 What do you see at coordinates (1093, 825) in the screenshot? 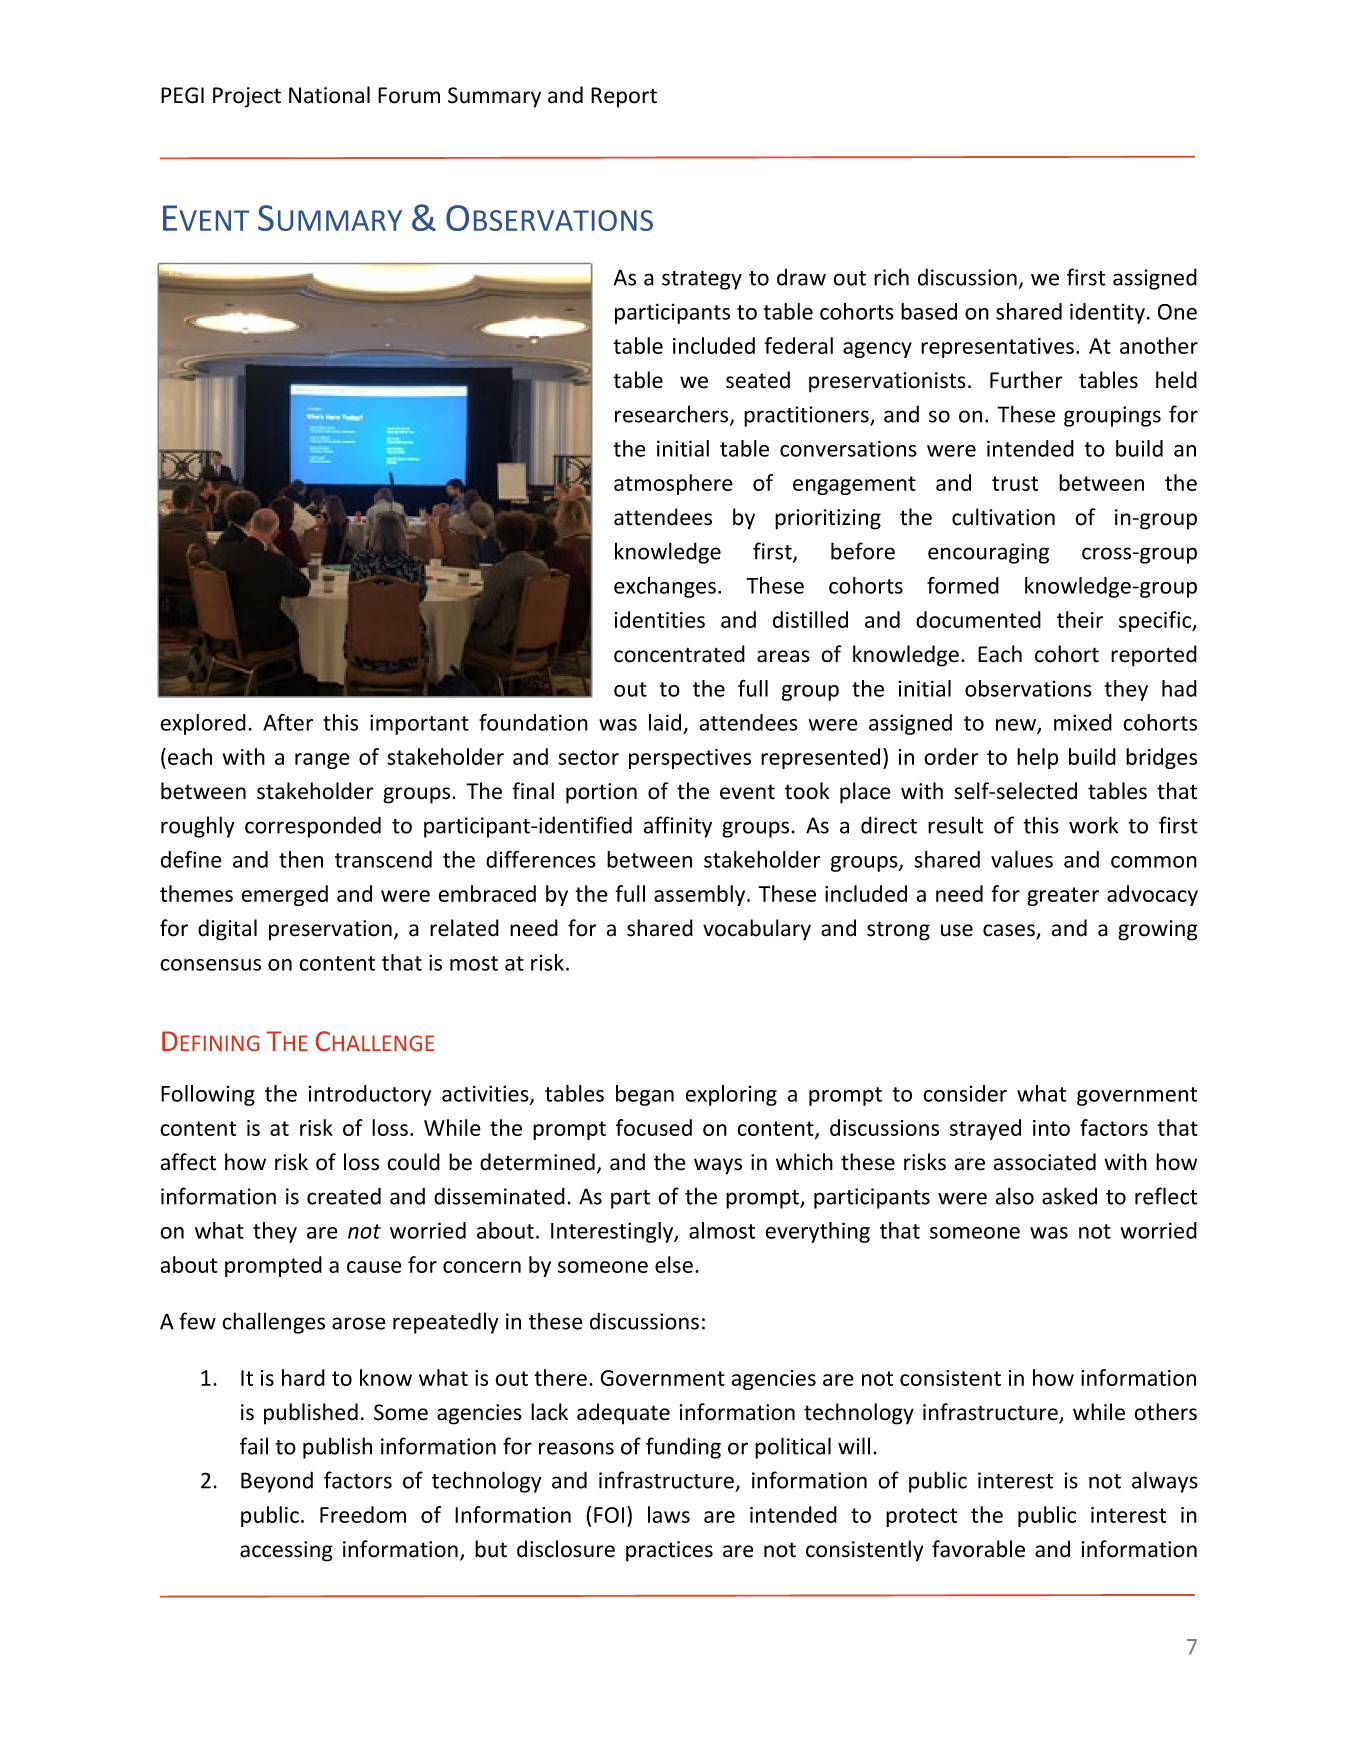
I see `work` at bounding box center [1093, 825].
